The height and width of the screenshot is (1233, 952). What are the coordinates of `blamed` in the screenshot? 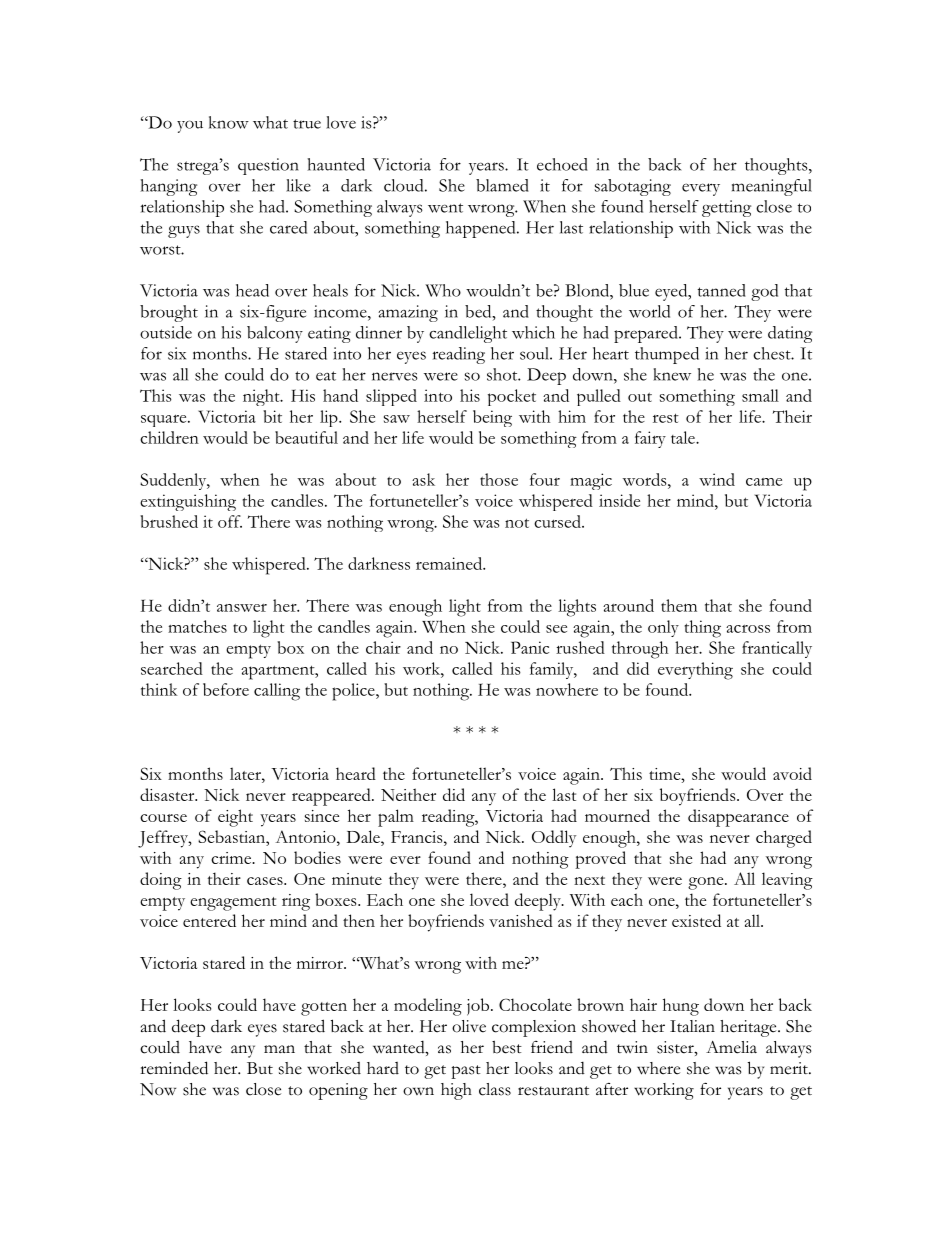 It's located at (502, 185).
